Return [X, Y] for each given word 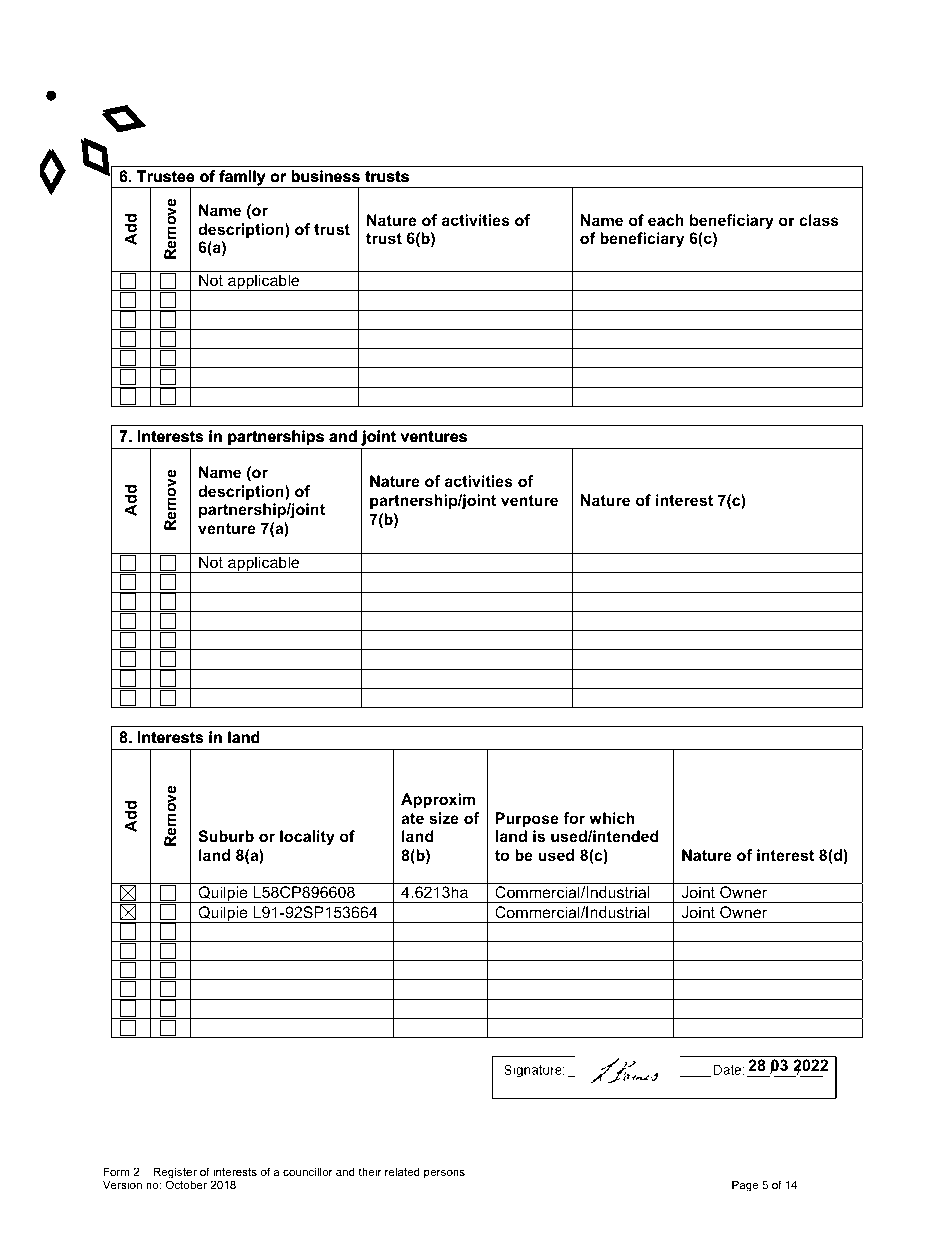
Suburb [226, 836]
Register [175, 1174]
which [612, 818]
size [444, 818]
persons [444, 1174]
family [242, 179]
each [666, 220]
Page [745, 1186]
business [326, 176]
